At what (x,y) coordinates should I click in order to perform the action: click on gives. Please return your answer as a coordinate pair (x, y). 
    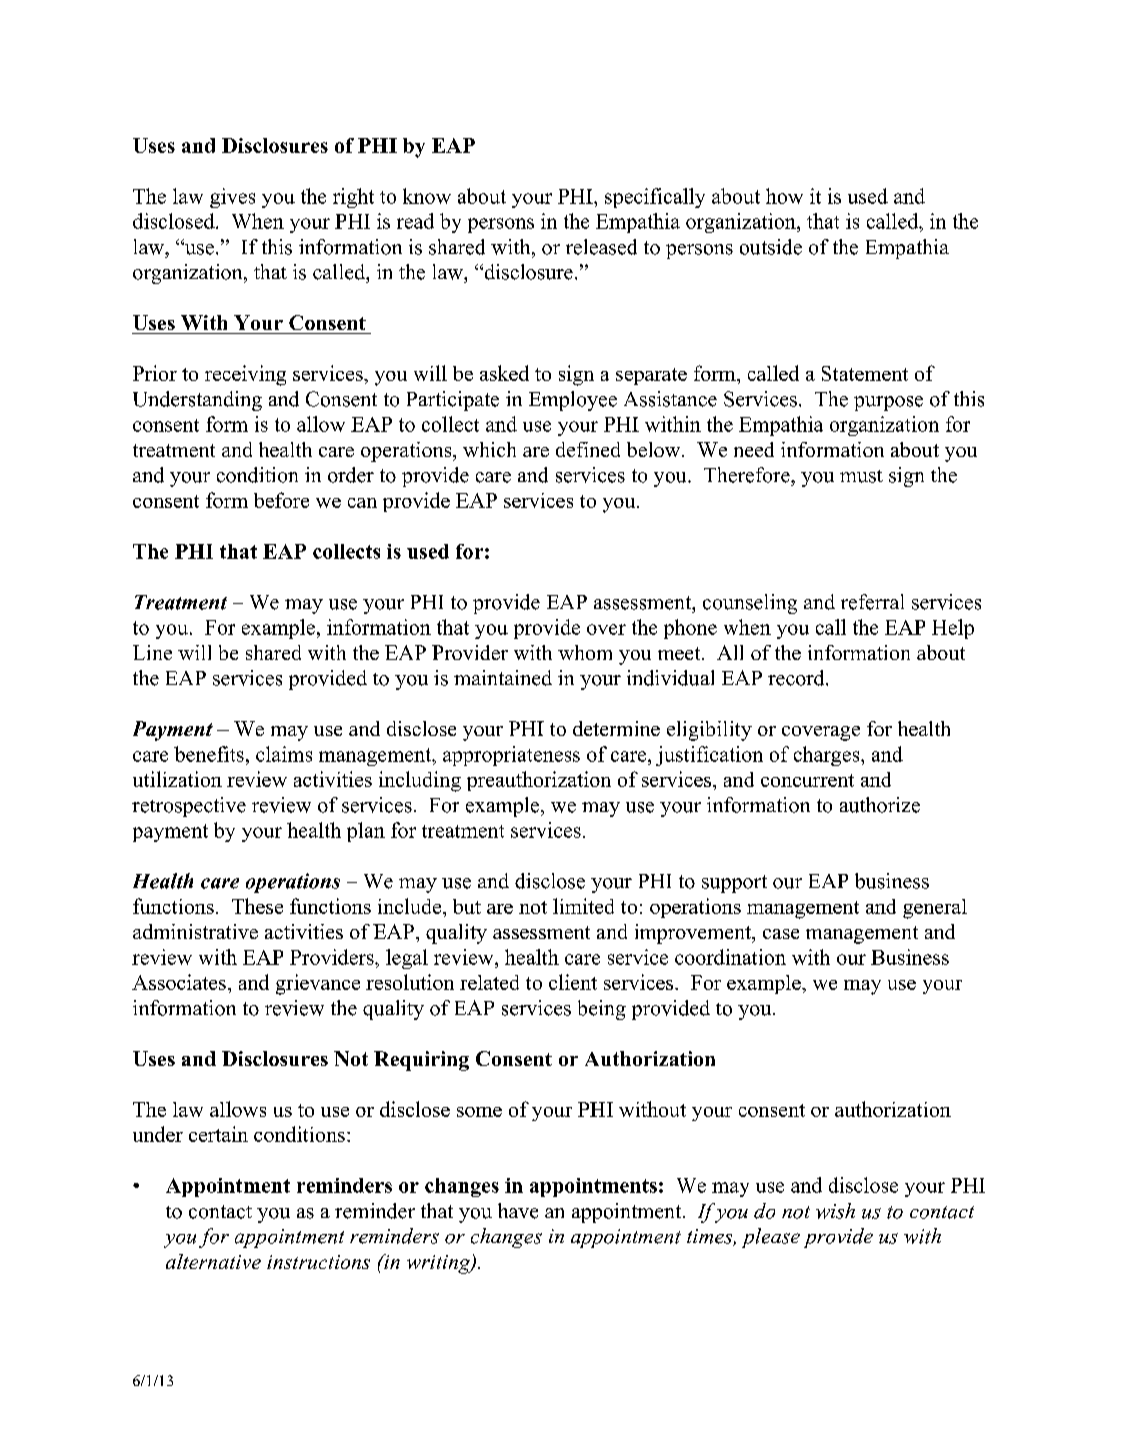
    Looking at the image, I should click on (232, 198).
